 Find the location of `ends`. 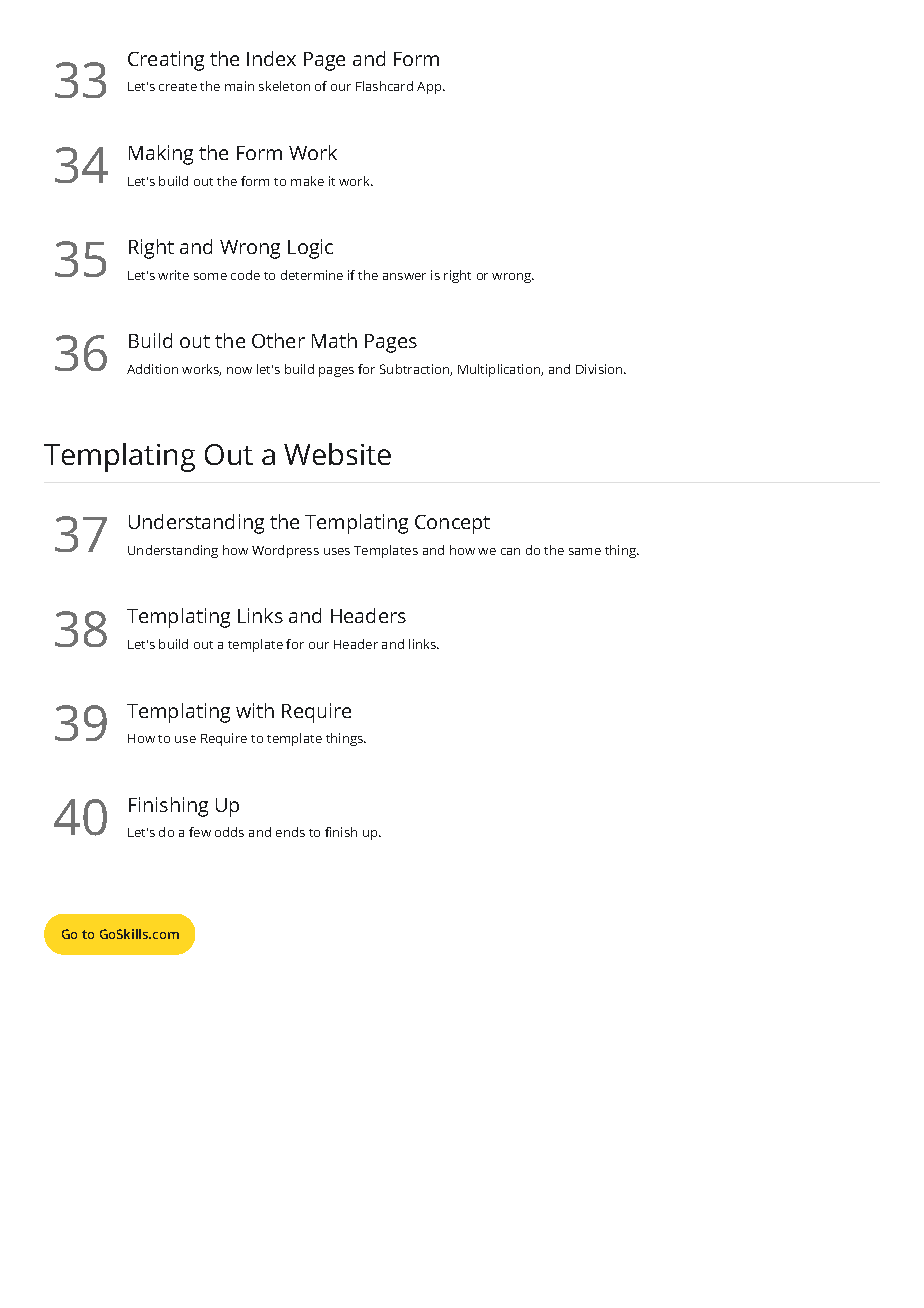

ends is located at coordinates (290, 832).
